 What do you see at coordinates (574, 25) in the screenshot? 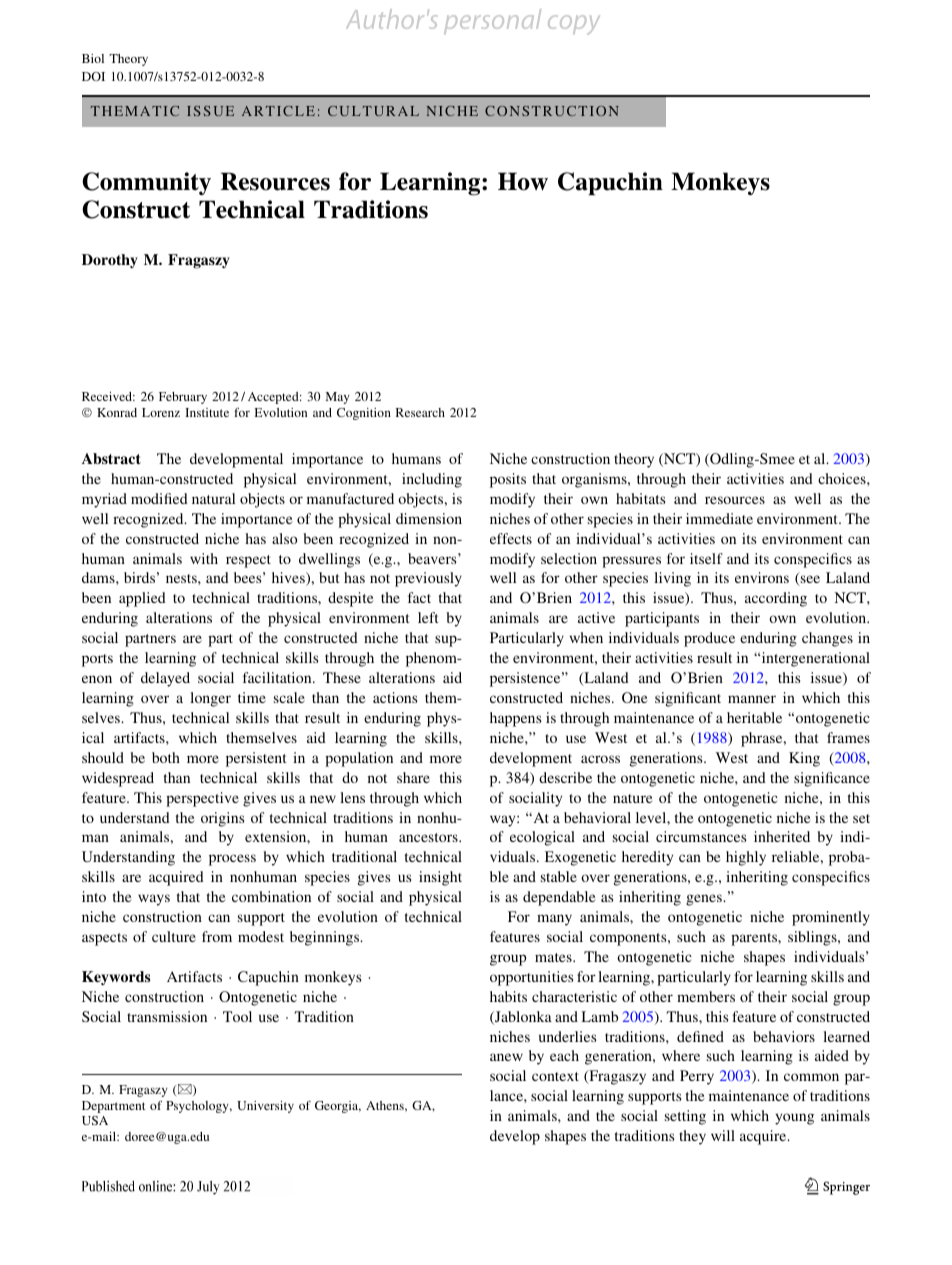
I see `copy` at bounding box center [574, 25].
